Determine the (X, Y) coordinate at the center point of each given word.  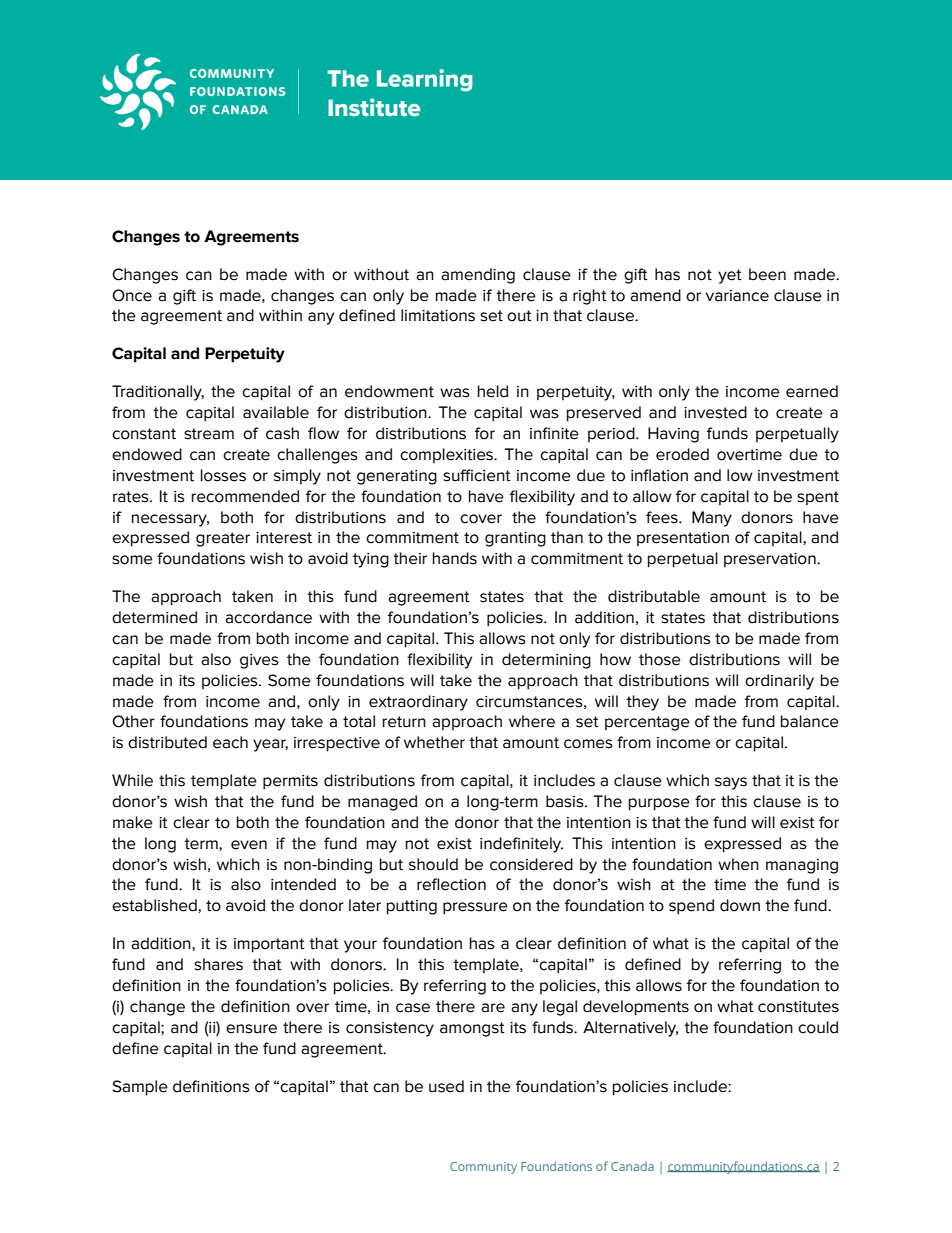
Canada (632, 1166)
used (446, 1086)
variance (737, 296)
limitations (438, 315)
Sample (140, 1088)
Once (132, 295)
